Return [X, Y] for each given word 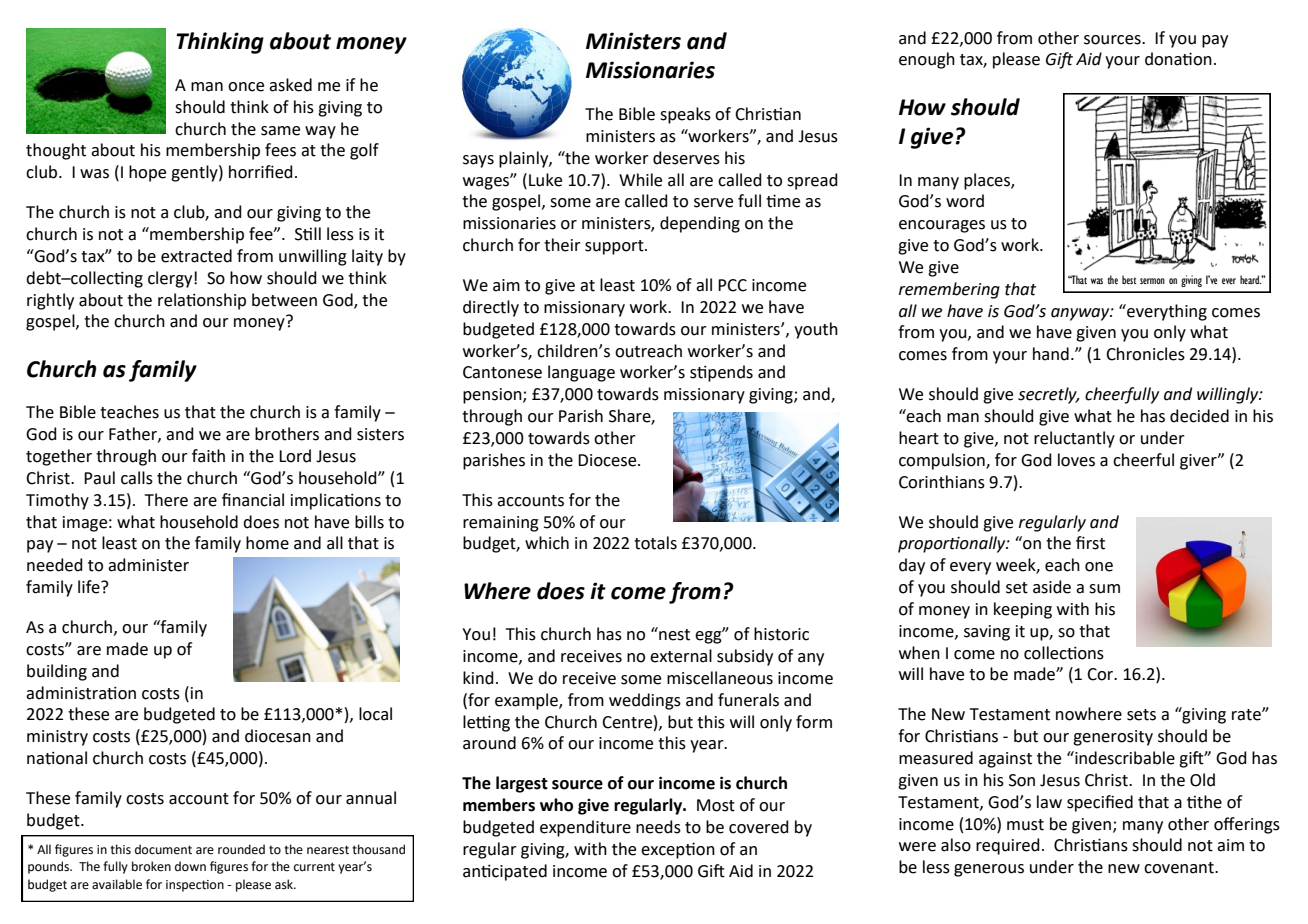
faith [208, 456]
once [246, 87]
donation [1178, 59]
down [190, 866]
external [681, 656]
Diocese [608, 460]
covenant [1180, 868]
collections [1064, 653]
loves [1076, 460]
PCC [732, 285]
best [1129, 279]
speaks [685, 115]
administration [81, 693]
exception [678, 850]
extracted [196, 256]
